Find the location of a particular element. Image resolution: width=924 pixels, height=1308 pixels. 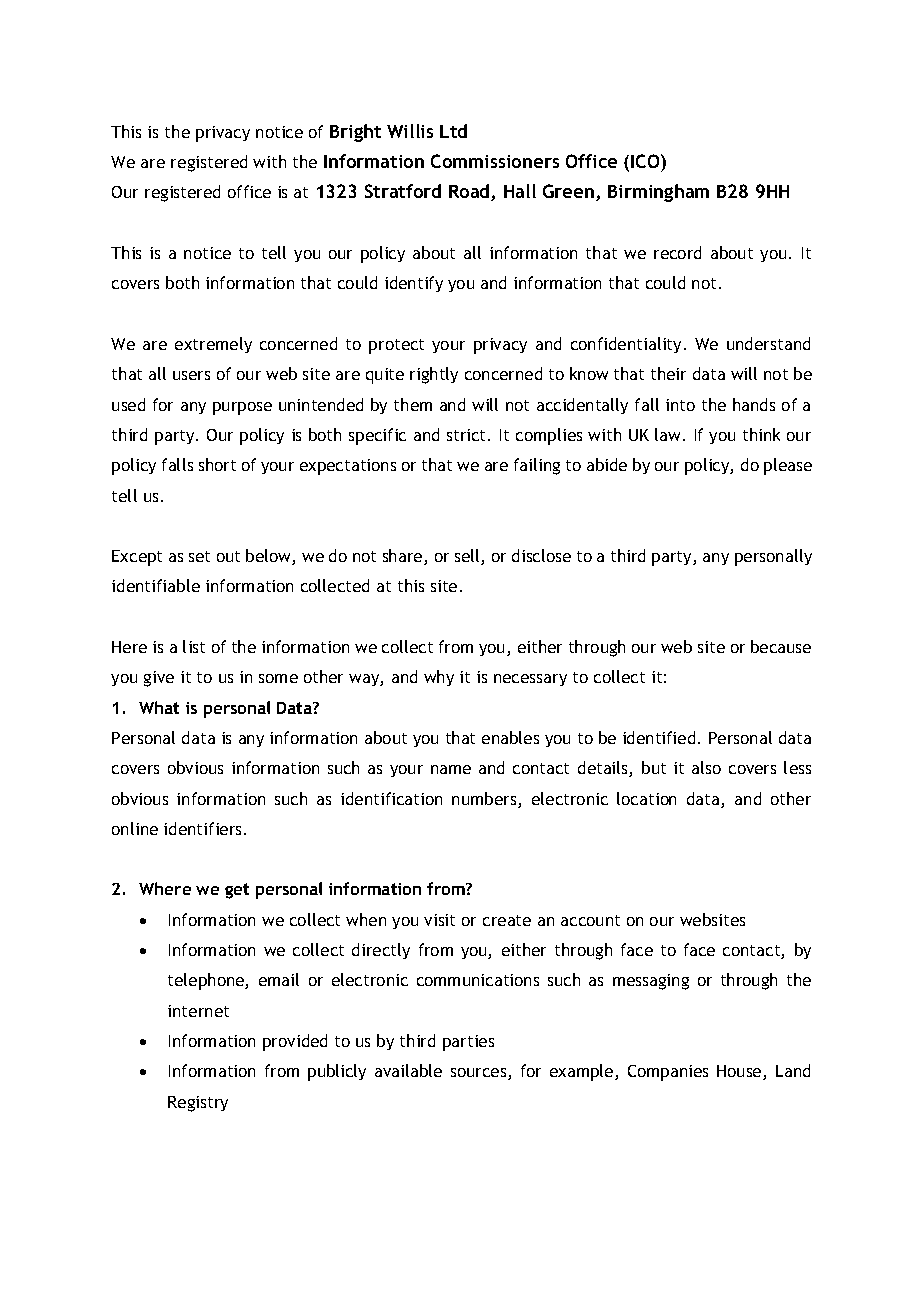

Bright is located at coordinates (355, 133).
